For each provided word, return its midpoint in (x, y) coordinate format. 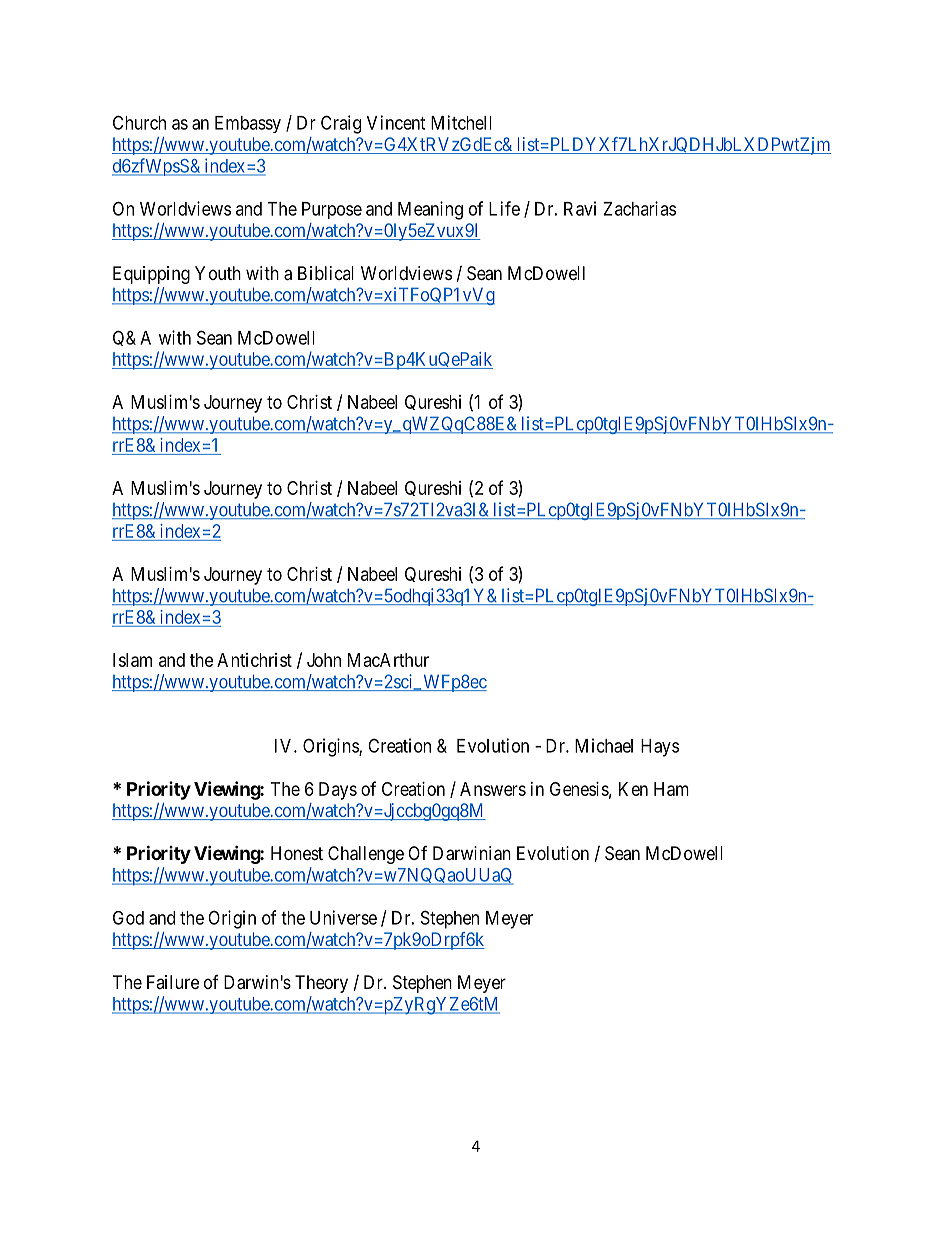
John (324, 660)
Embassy (248, 124)
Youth (218, 273)
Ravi (580, 208)
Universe (343, 917)
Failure (173, 982)
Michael (604, 745)
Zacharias (639, 208)
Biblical (326, 273)
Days (338, 791)
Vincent (396, 122)
